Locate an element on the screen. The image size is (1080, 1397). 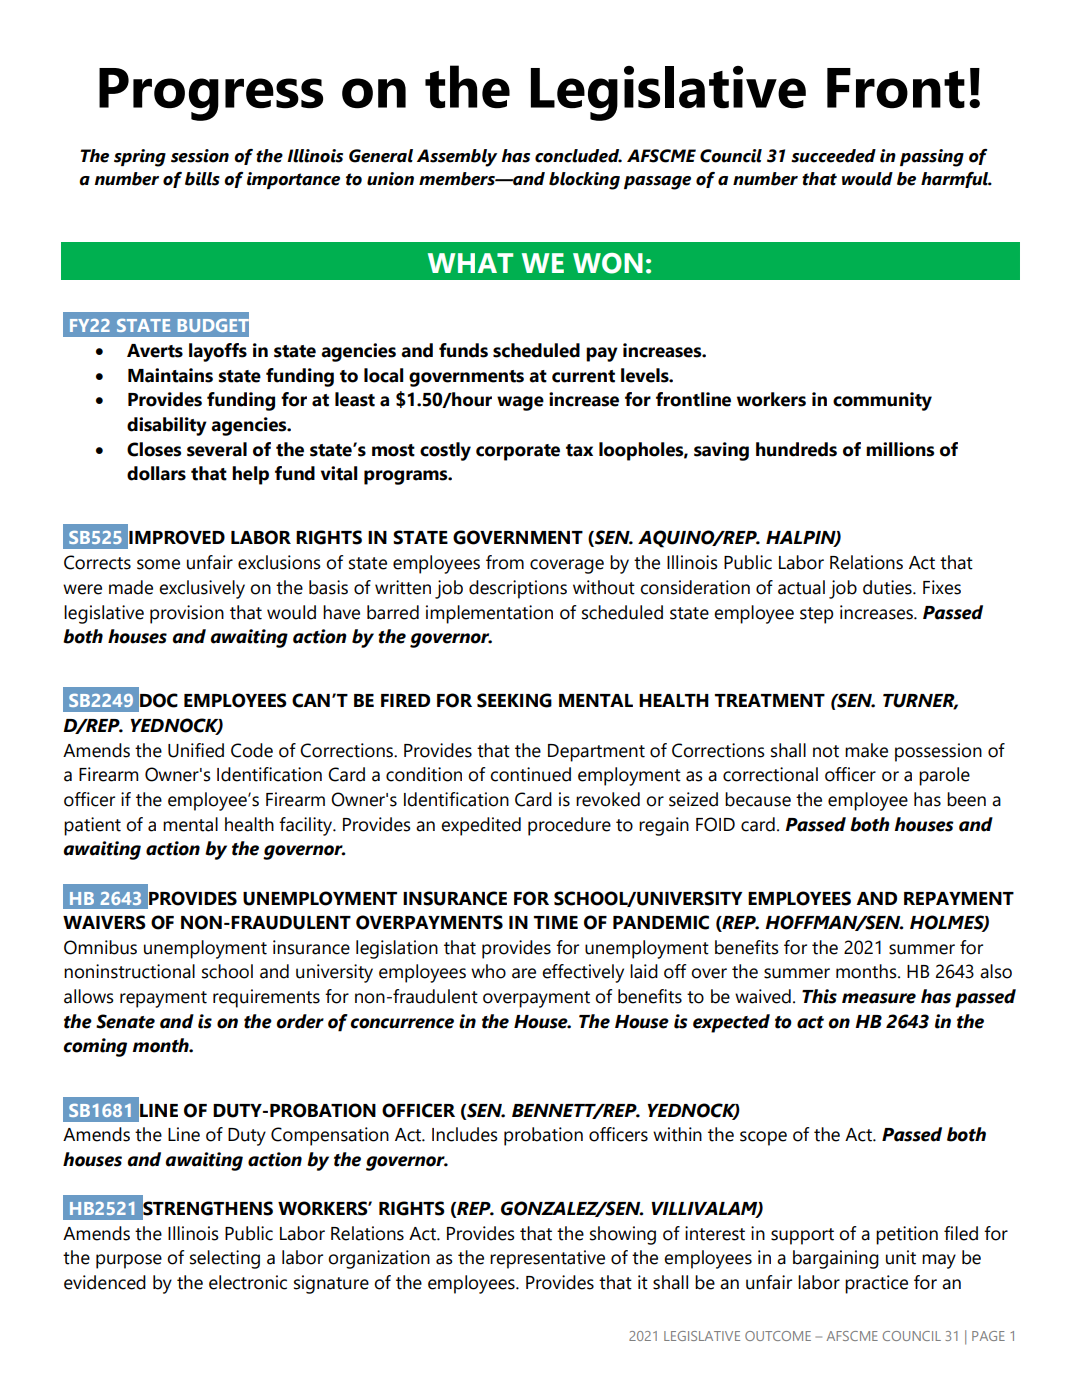
concluded is located at coordinates (578, 156).
